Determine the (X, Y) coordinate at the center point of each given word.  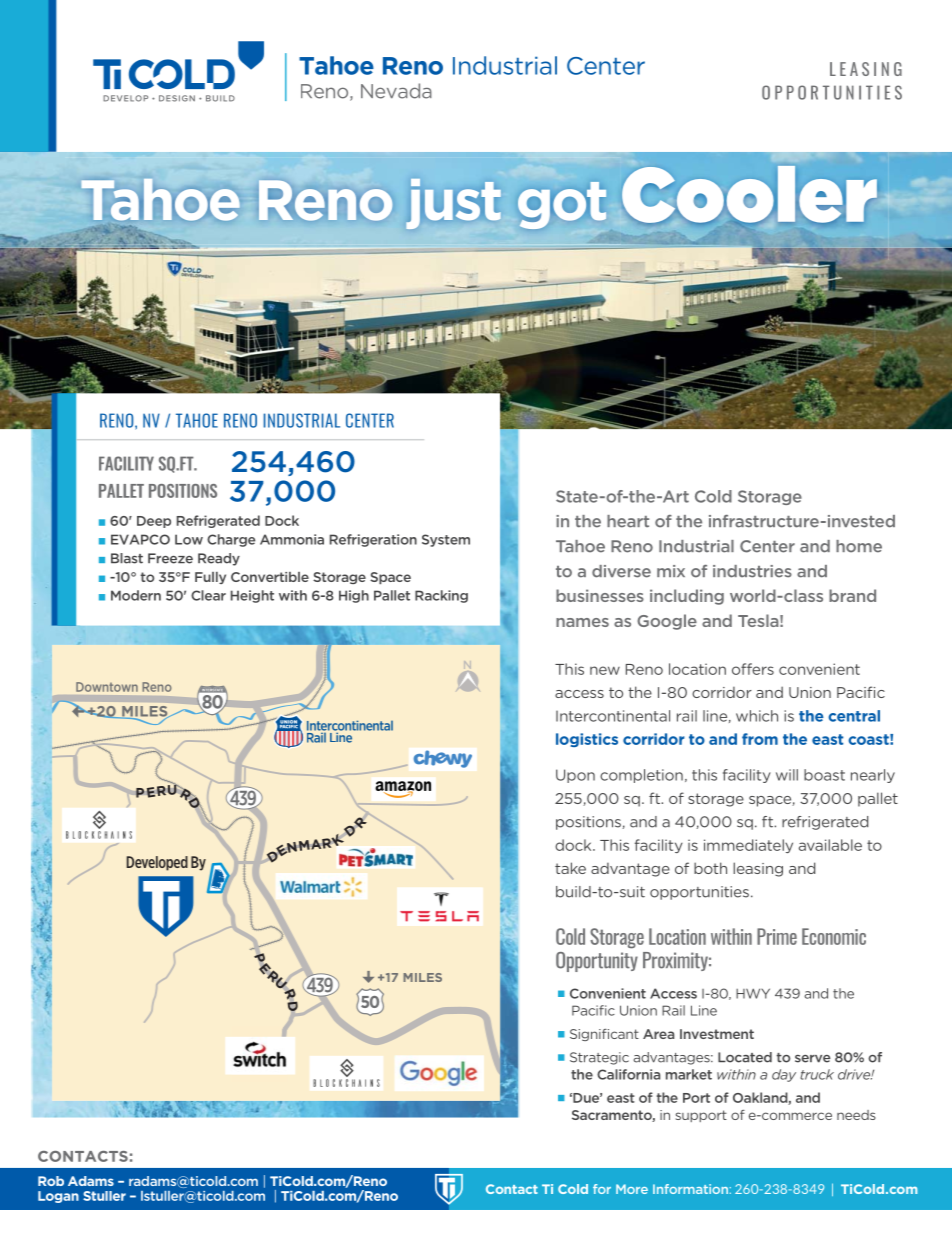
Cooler (749, 194)
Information (690, 1189)
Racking (441, 596)
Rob (51, 1181)
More (632, 1189)
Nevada (396, 91)
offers (753, 669)
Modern (136, 595)
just (453, 204)
